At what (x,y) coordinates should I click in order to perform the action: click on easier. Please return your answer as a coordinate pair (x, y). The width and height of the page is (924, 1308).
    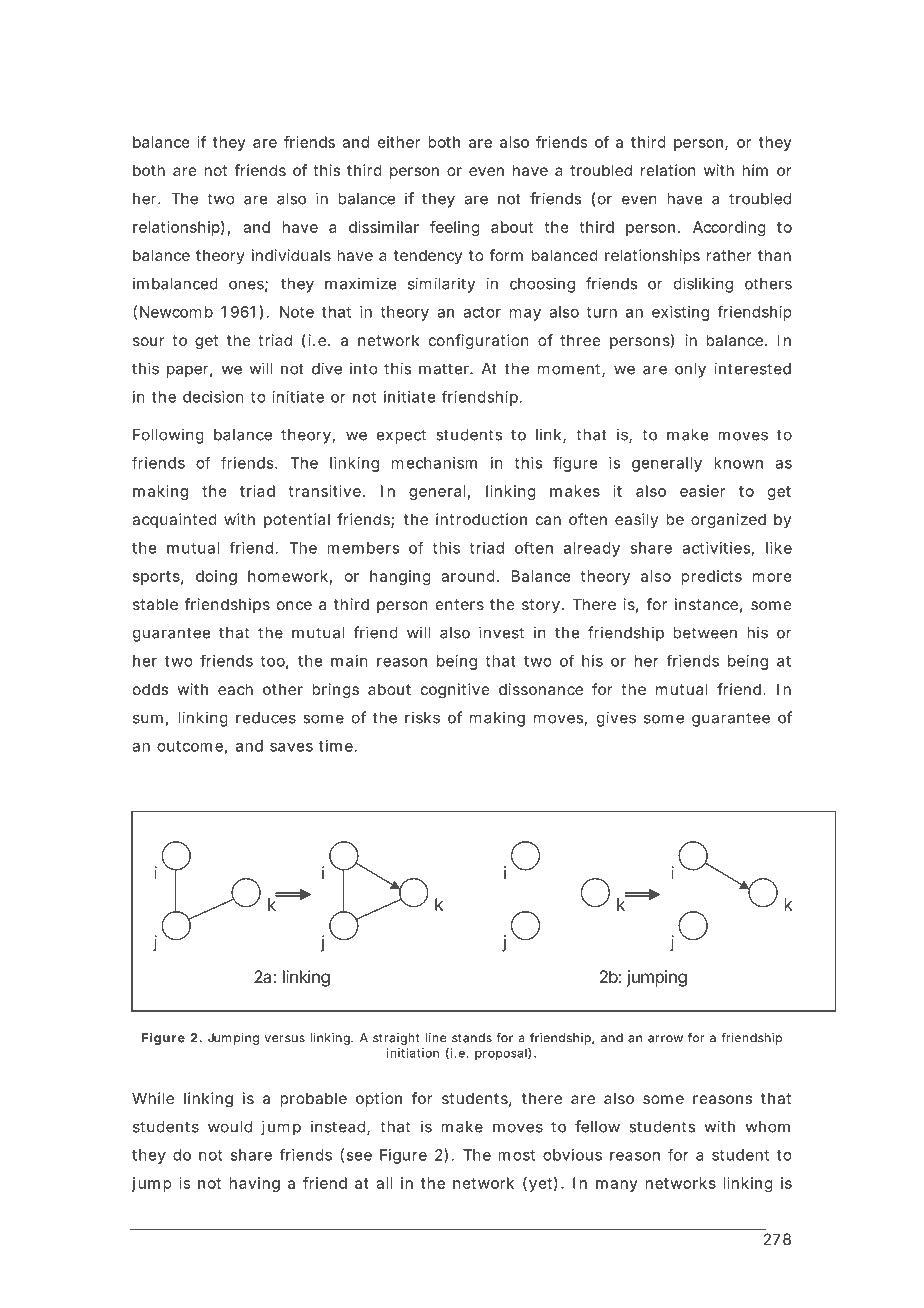
    Looking at the image, I should click on (702, 491).
